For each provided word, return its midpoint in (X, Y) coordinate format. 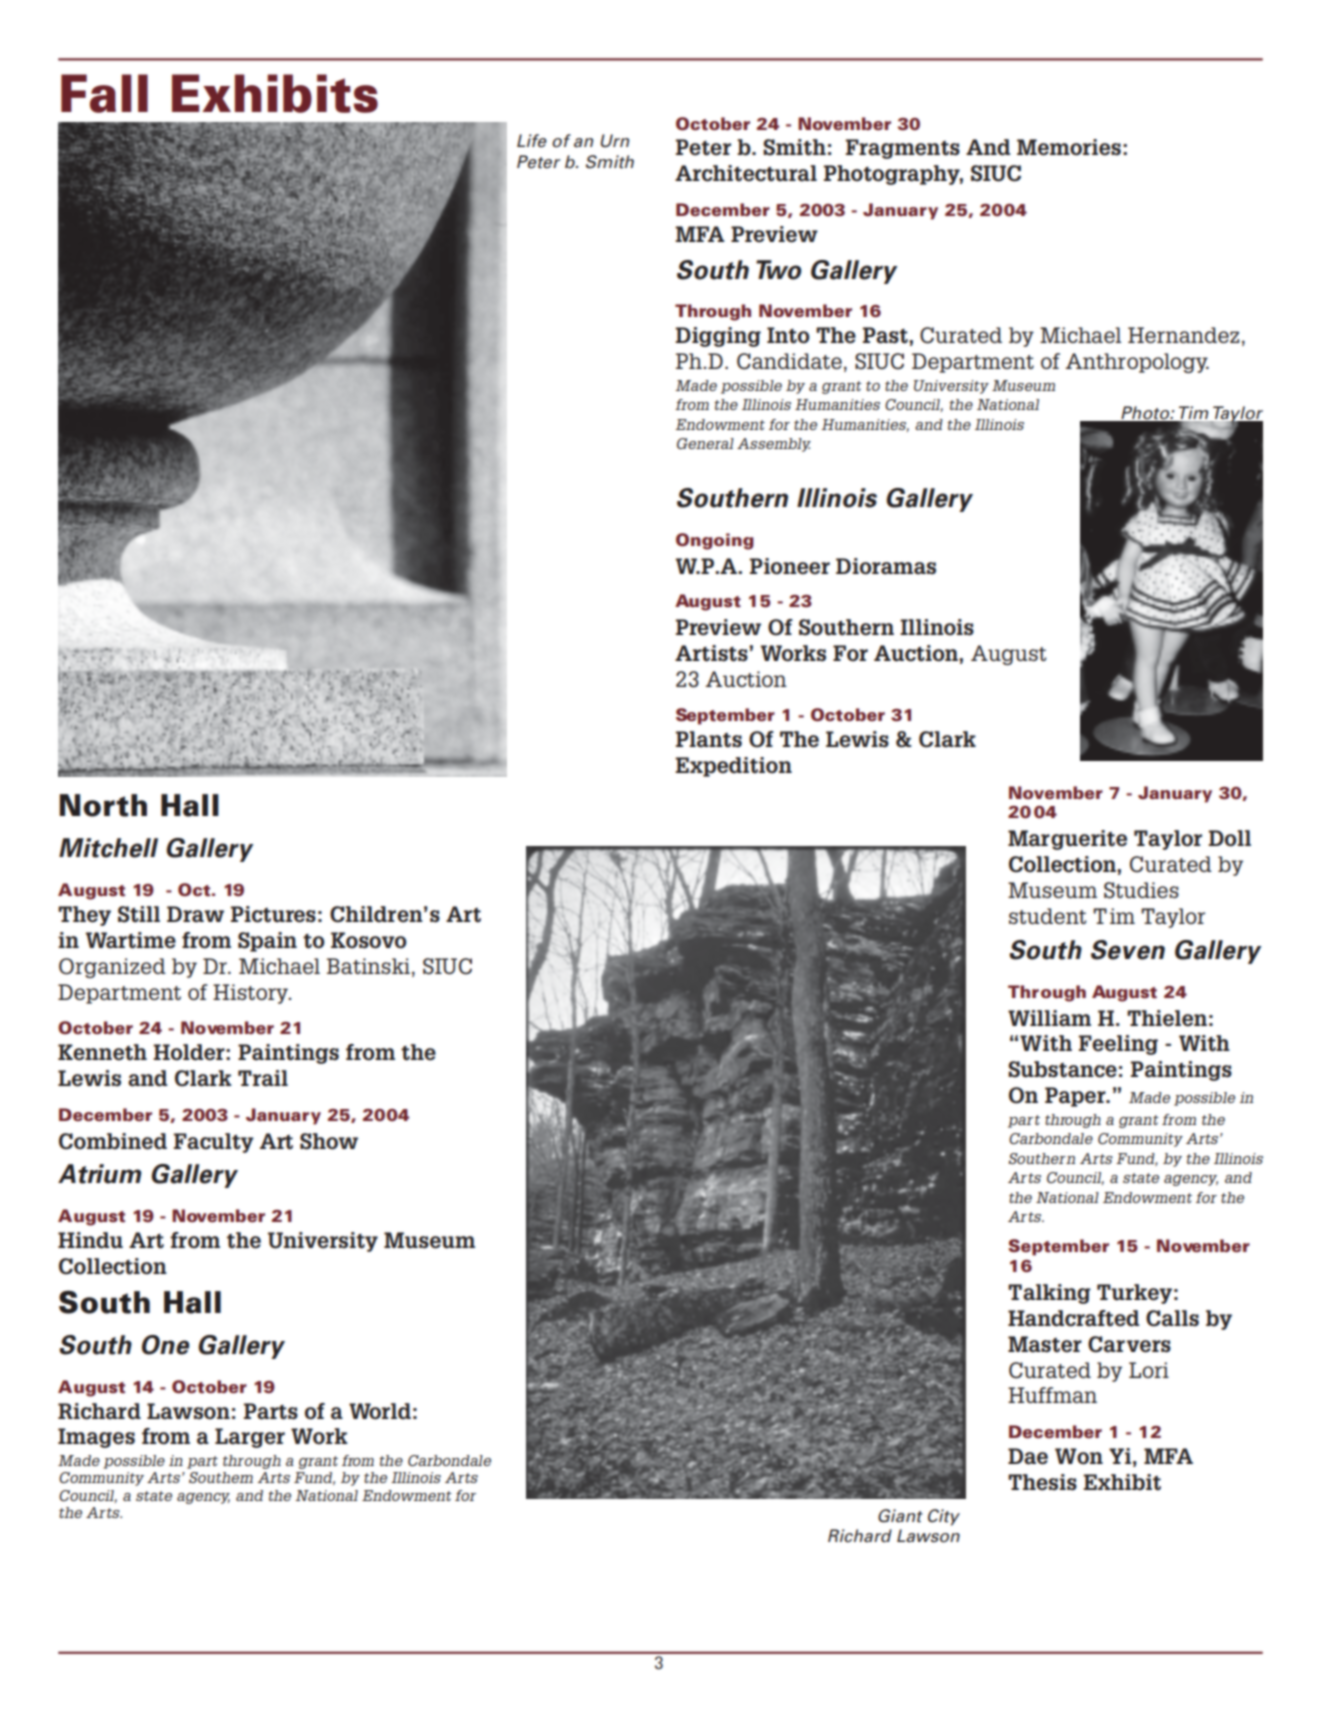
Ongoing (715, 541)
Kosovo (369, 940)
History (251, 994)
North (103, 805)
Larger (250, 1438)
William (1049, 1018)
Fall (104, 93)
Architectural (746, 173)
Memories (1069, 147)
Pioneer (790, 566)
